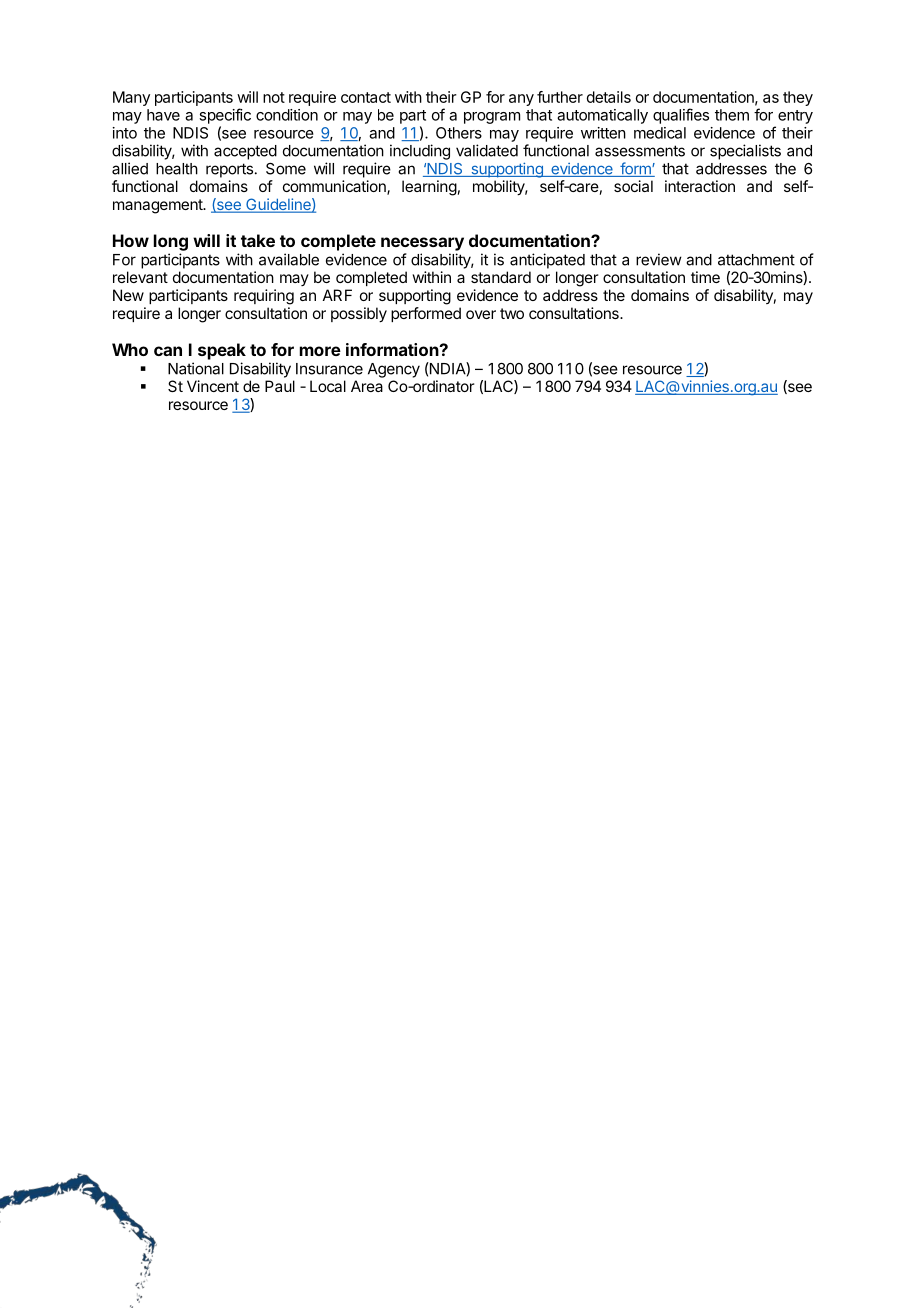 The image size is (924, 1308). I want to click on interaction, so click(700, 186).
